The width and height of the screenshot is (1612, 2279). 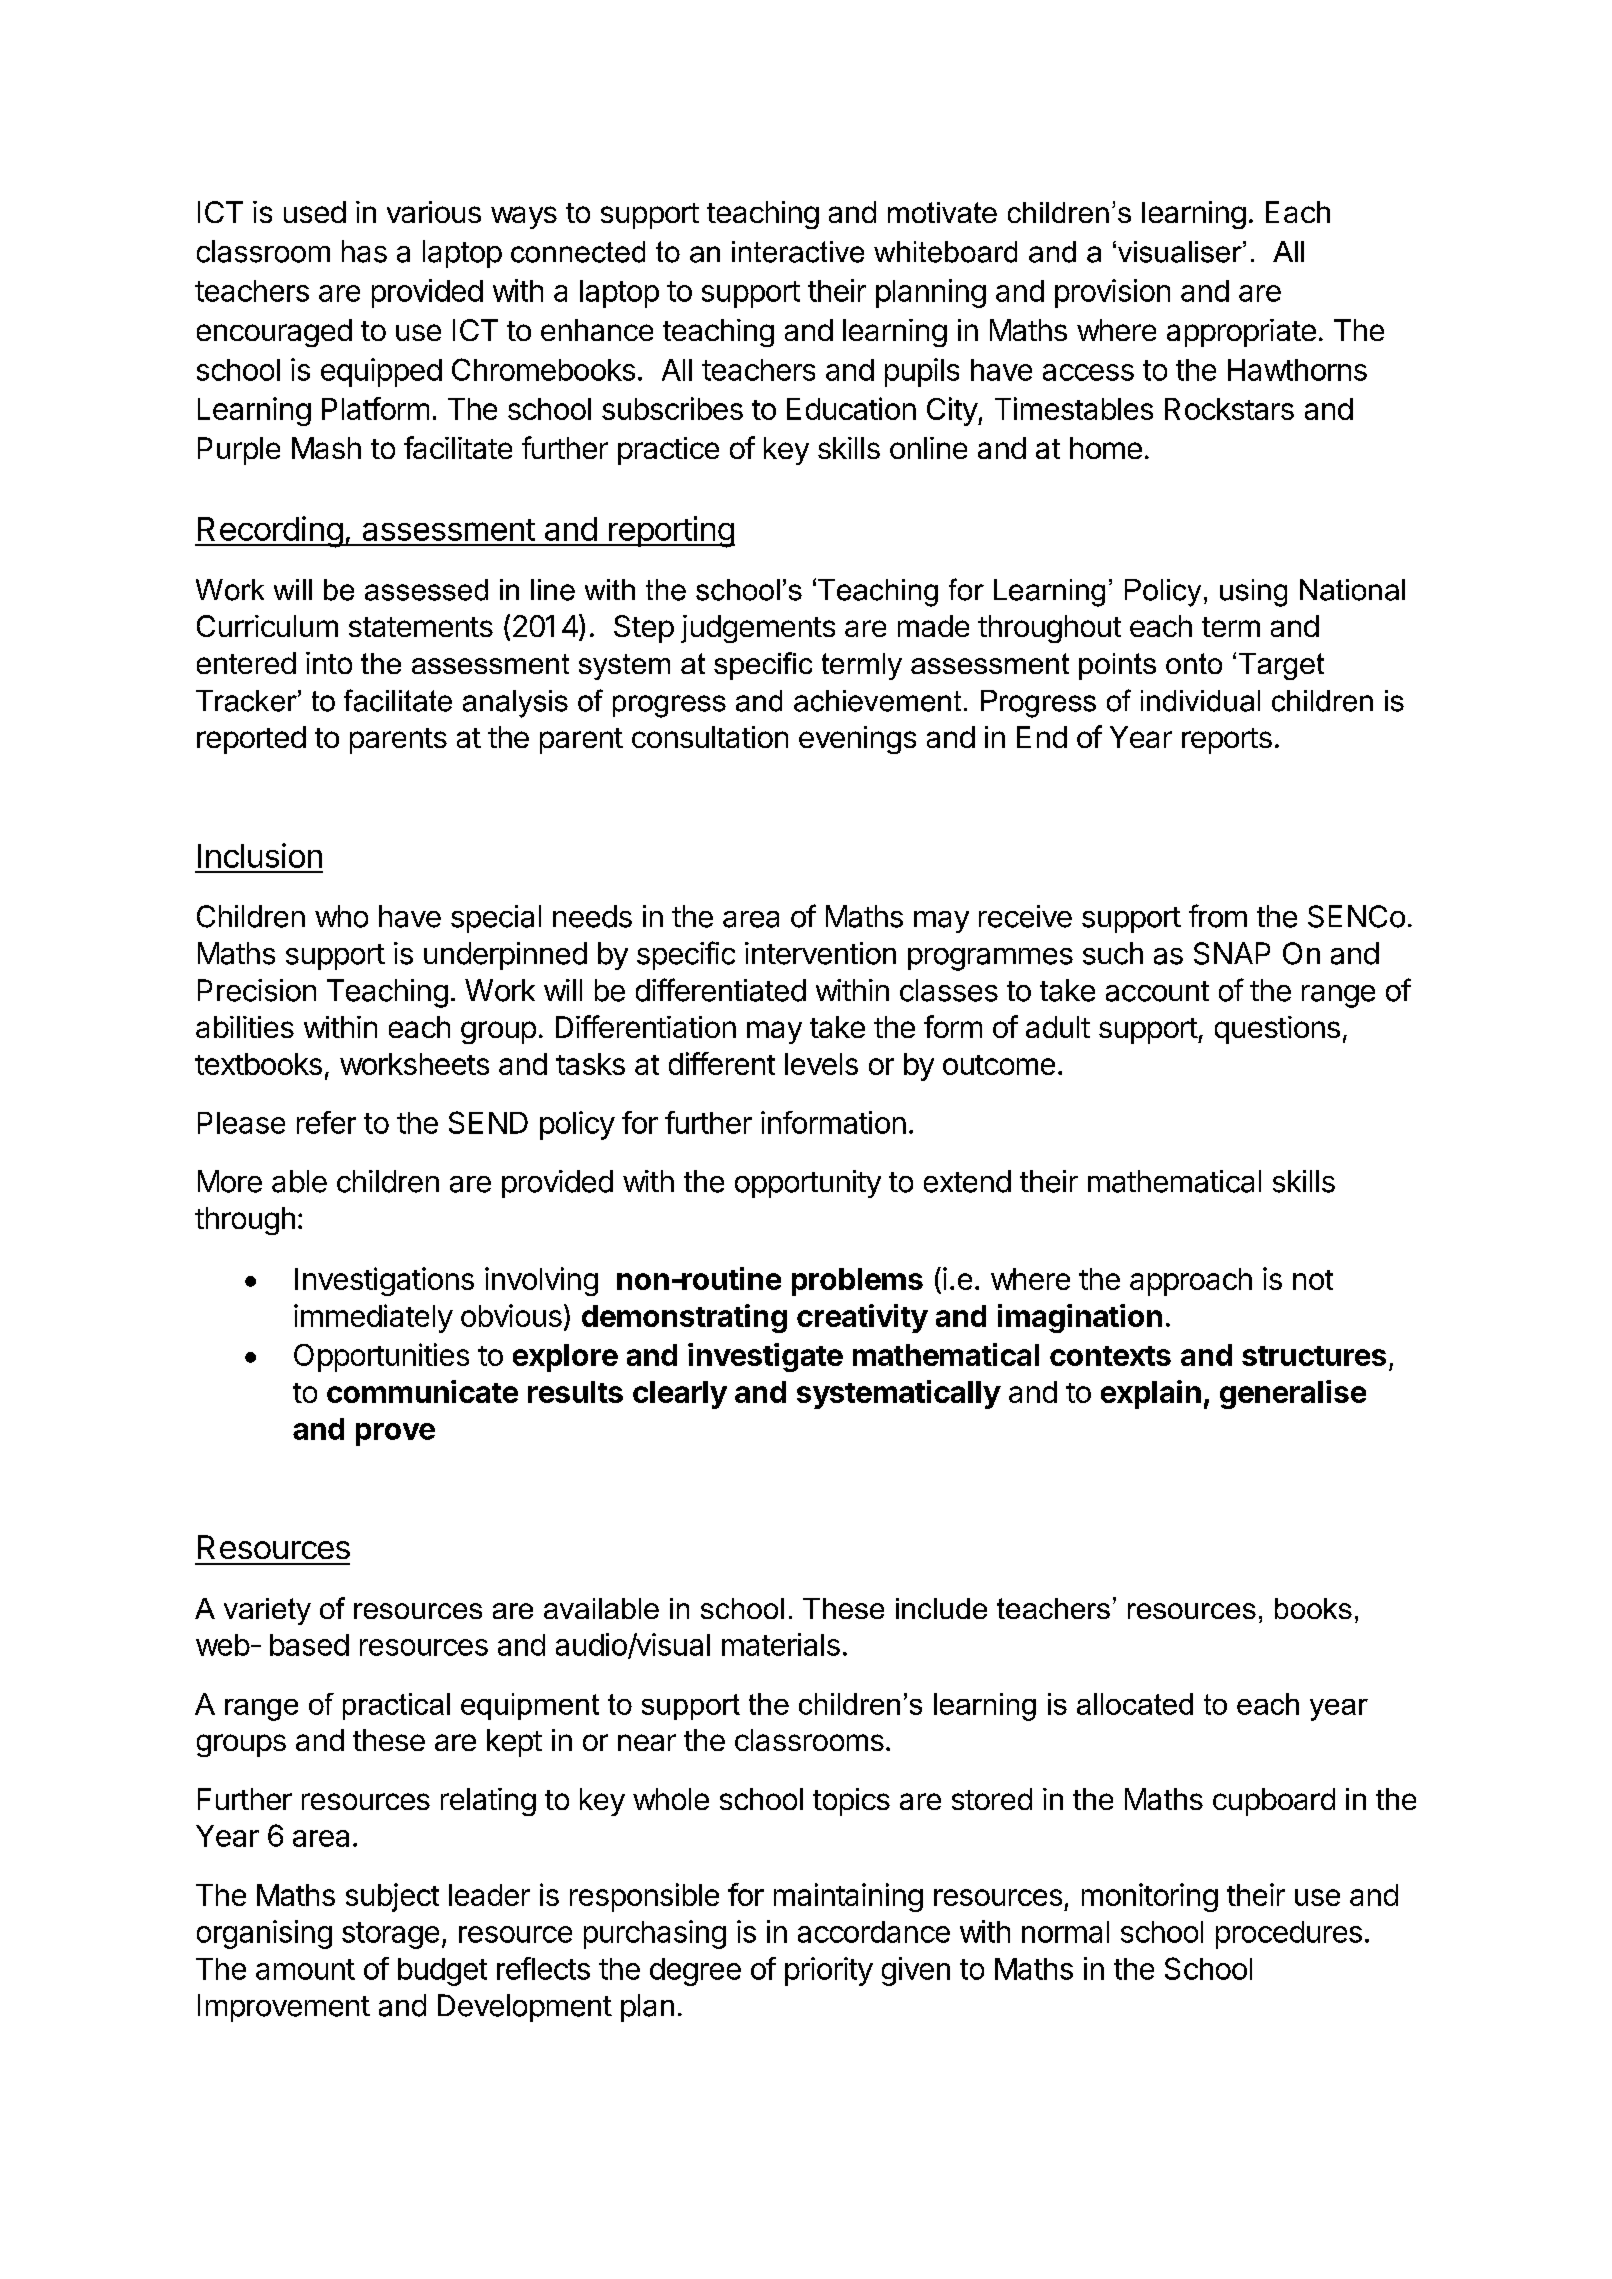 I want to click on priority, so click(x=829, y=1971).
